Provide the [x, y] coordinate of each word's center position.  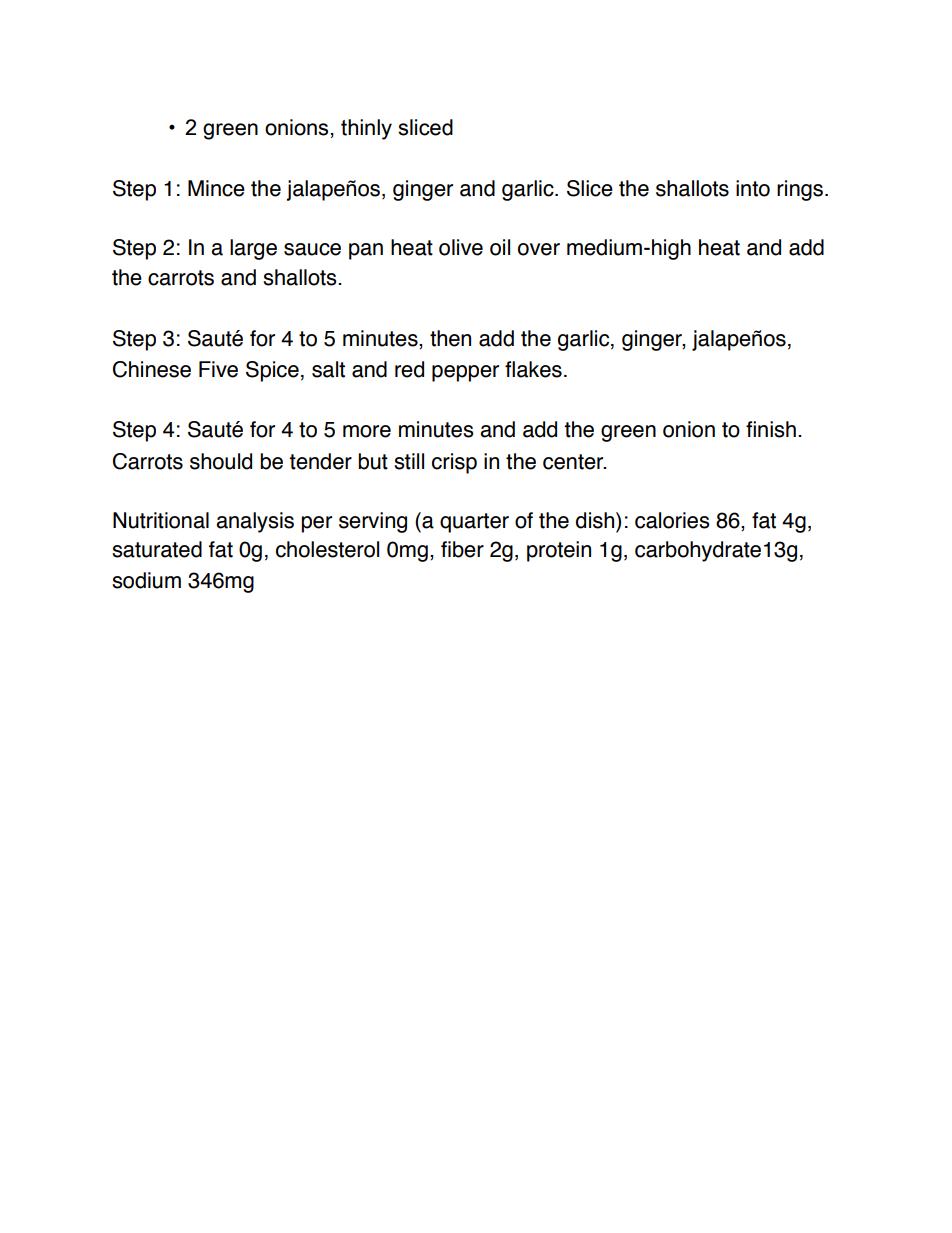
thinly [366, 129]
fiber [462, 549]
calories [672, 520]
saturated [157, 549]
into [753, 188]
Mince [216, 188]
